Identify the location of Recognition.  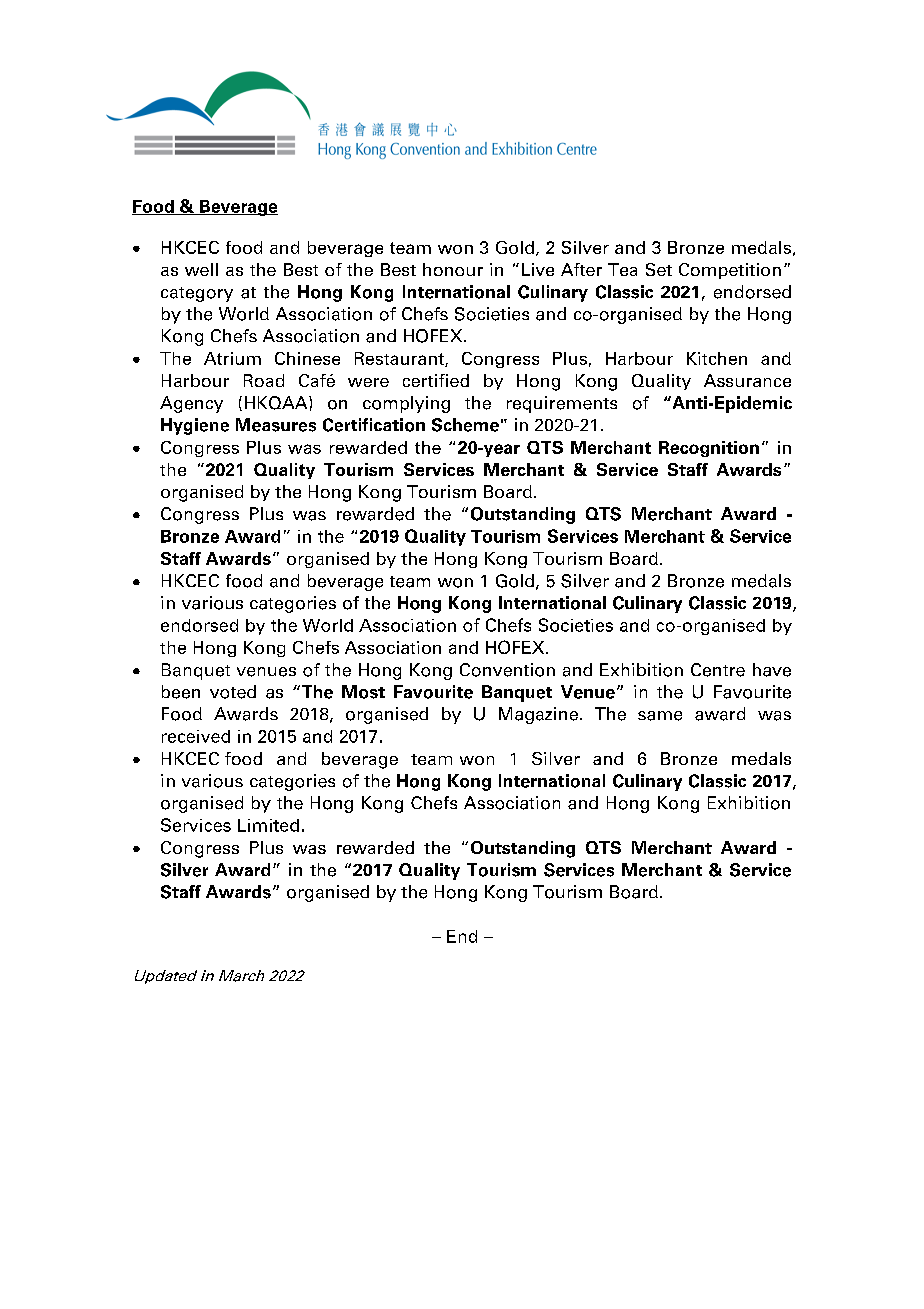
(709, 449).
